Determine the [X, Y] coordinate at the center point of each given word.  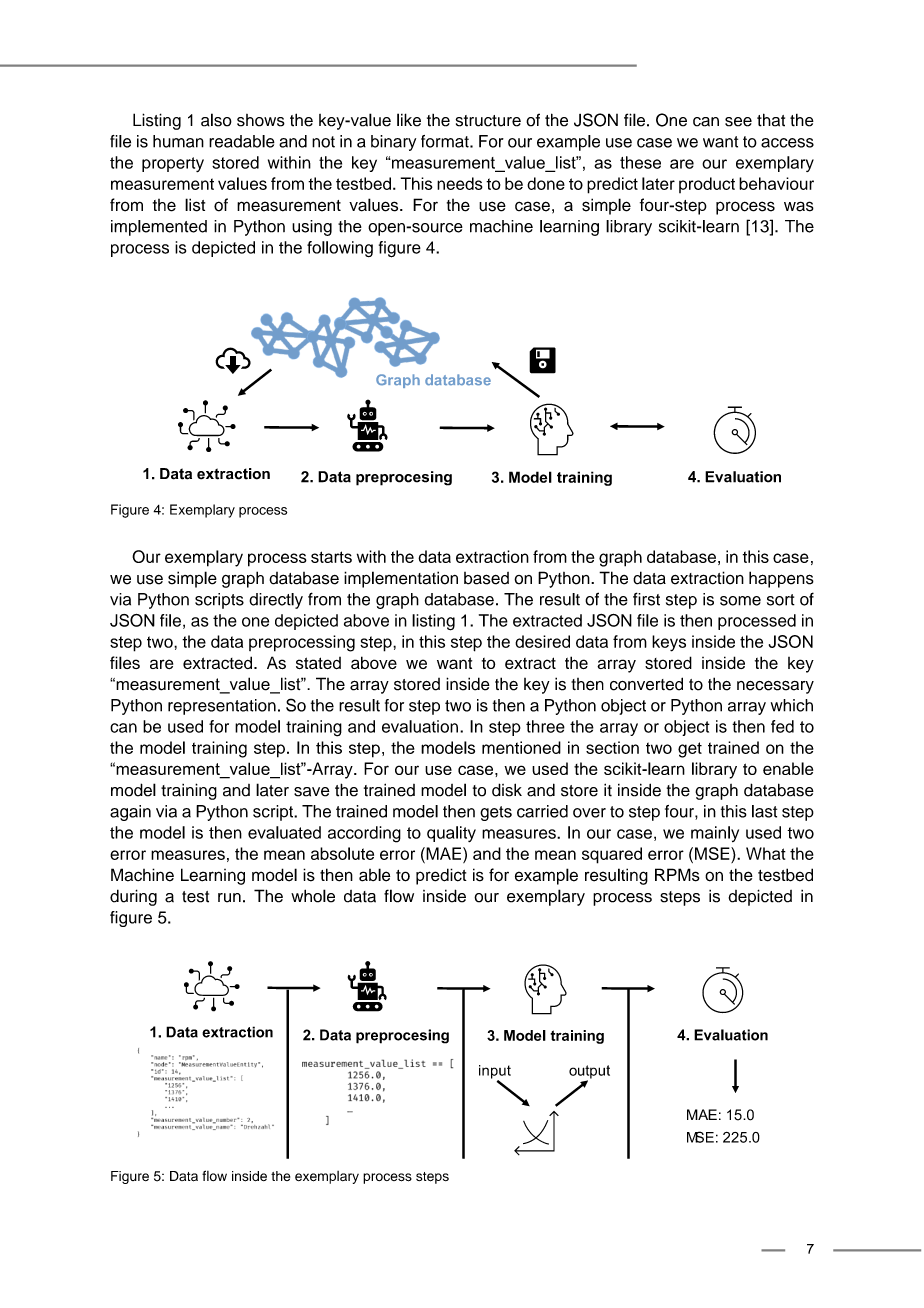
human [178, 141]
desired [542, 641]
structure [488, 121]
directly [276, 601]
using [312, 228]
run [229, 898]
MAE [444, 853]
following [340, 249]
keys [669, 643]
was [799, 206]
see [738, 122]
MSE [713, 853]
